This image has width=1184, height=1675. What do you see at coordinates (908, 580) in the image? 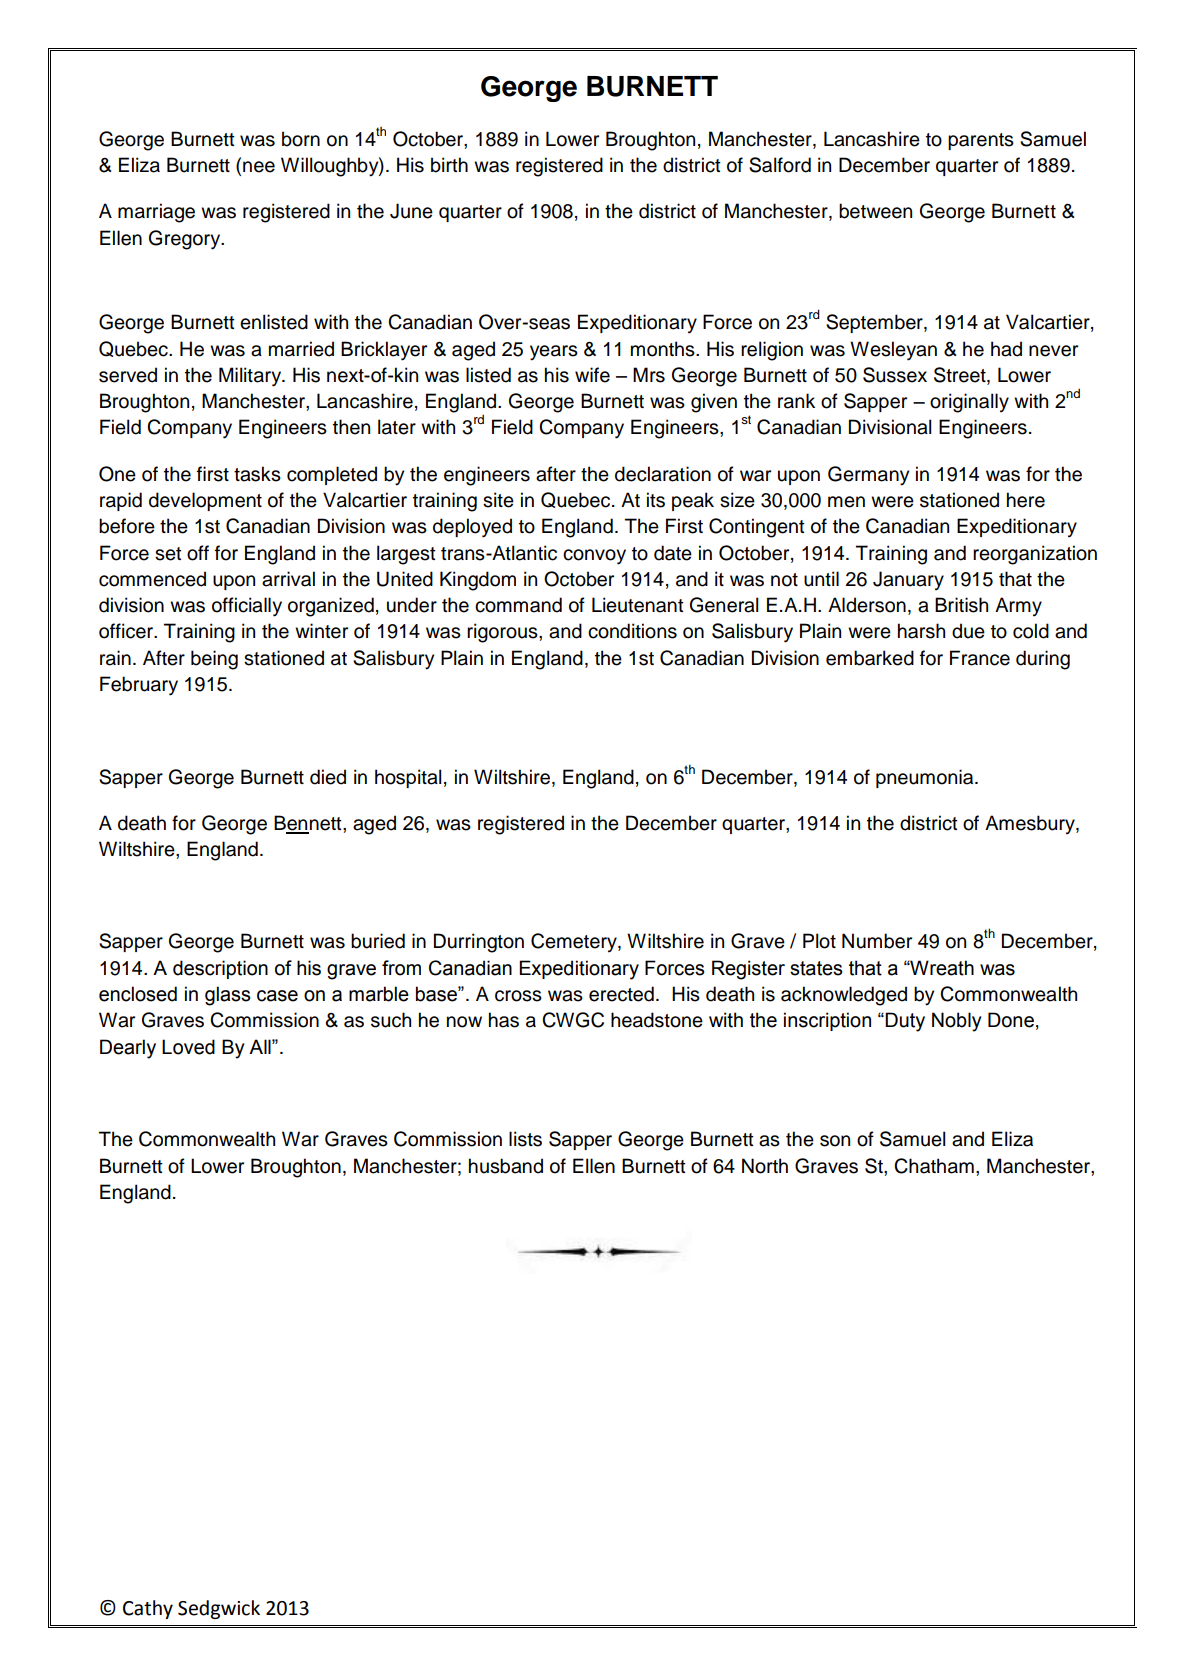
I see `January` at bounding box center [908, 580].
